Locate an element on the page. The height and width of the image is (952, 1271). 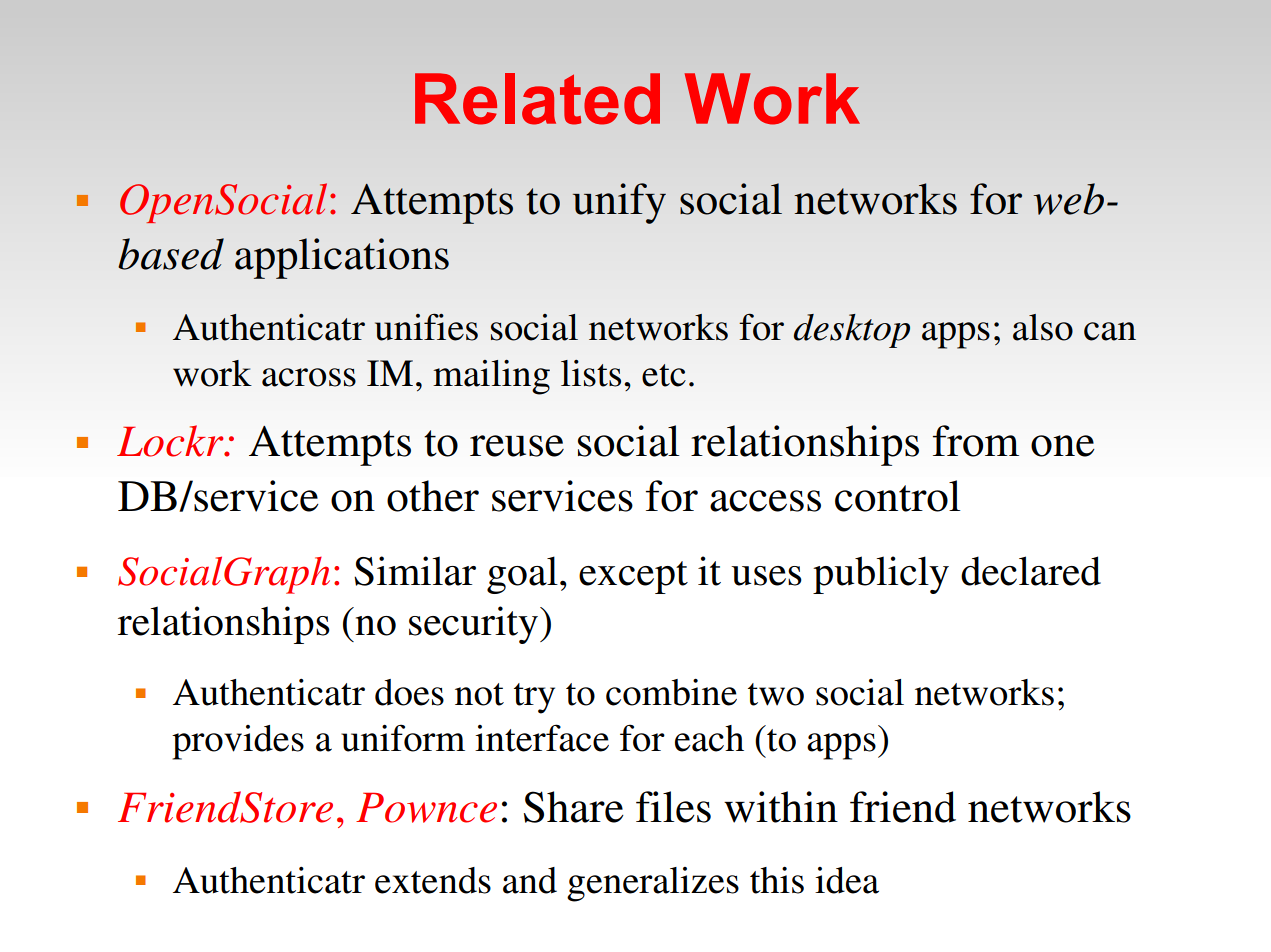
also is located at coordinates (1043, 327).
